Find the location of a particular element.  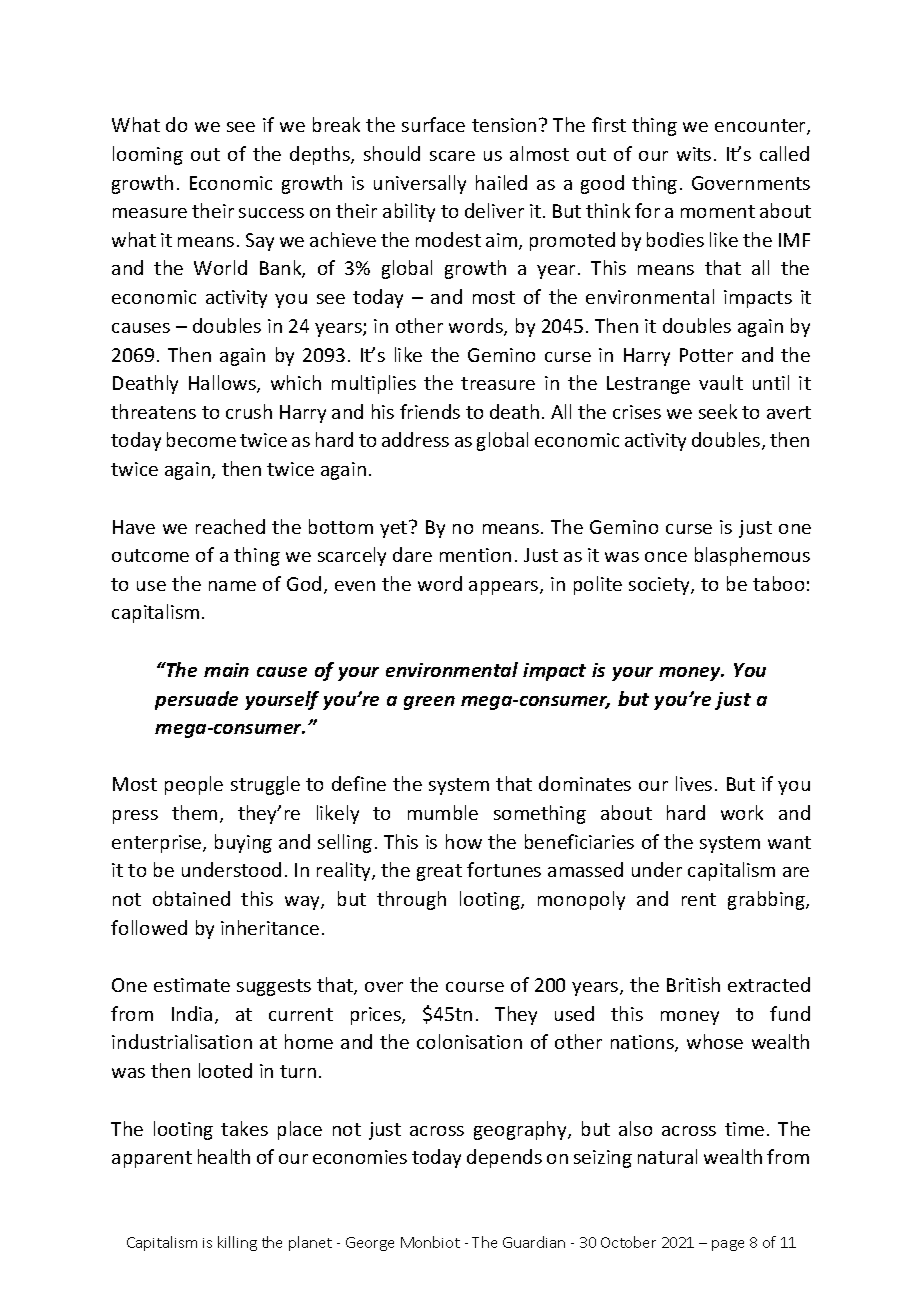

wits is located at coordinates (694, 154).
